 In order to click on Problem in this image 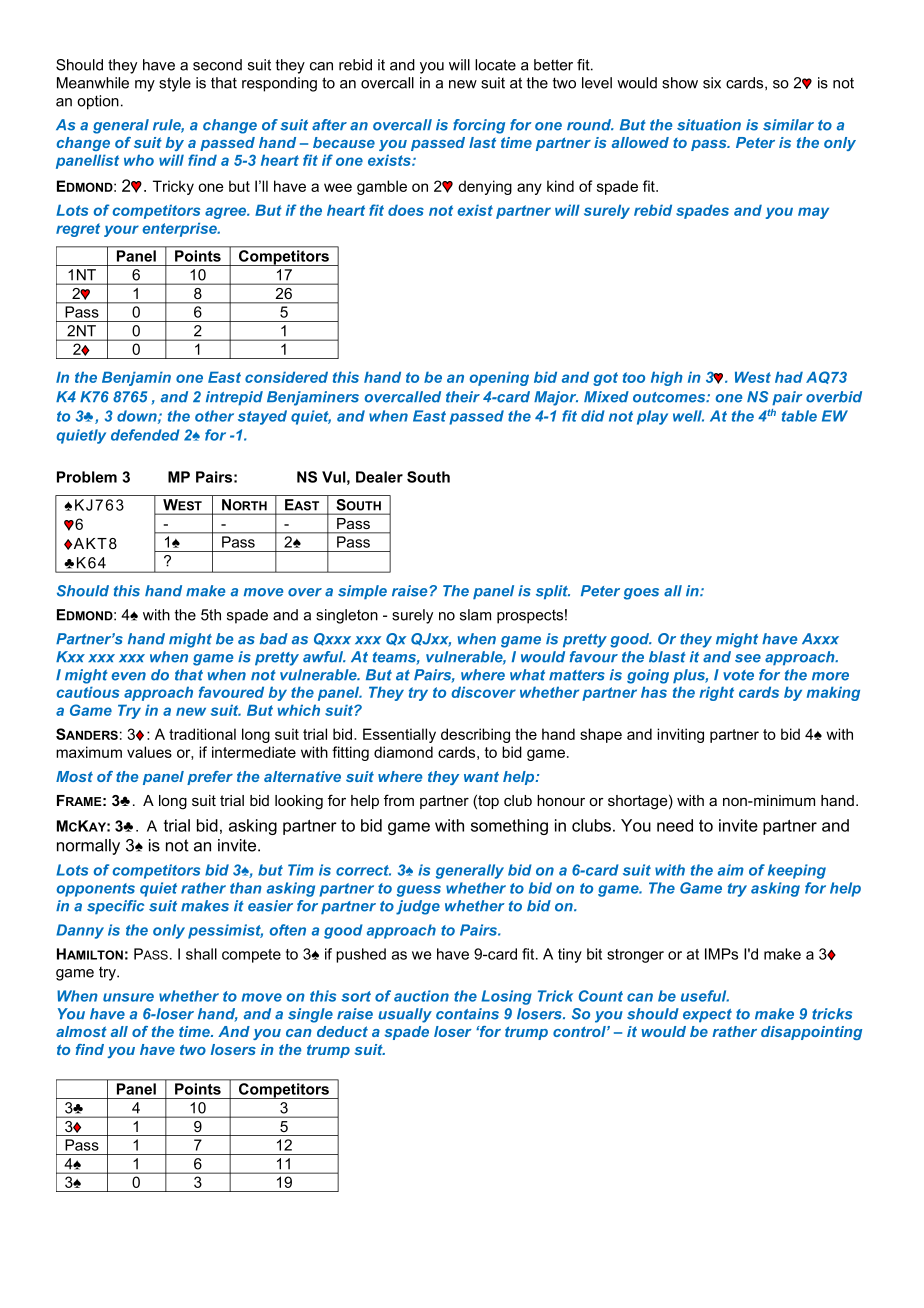, I will do `click(87, 477)`.
